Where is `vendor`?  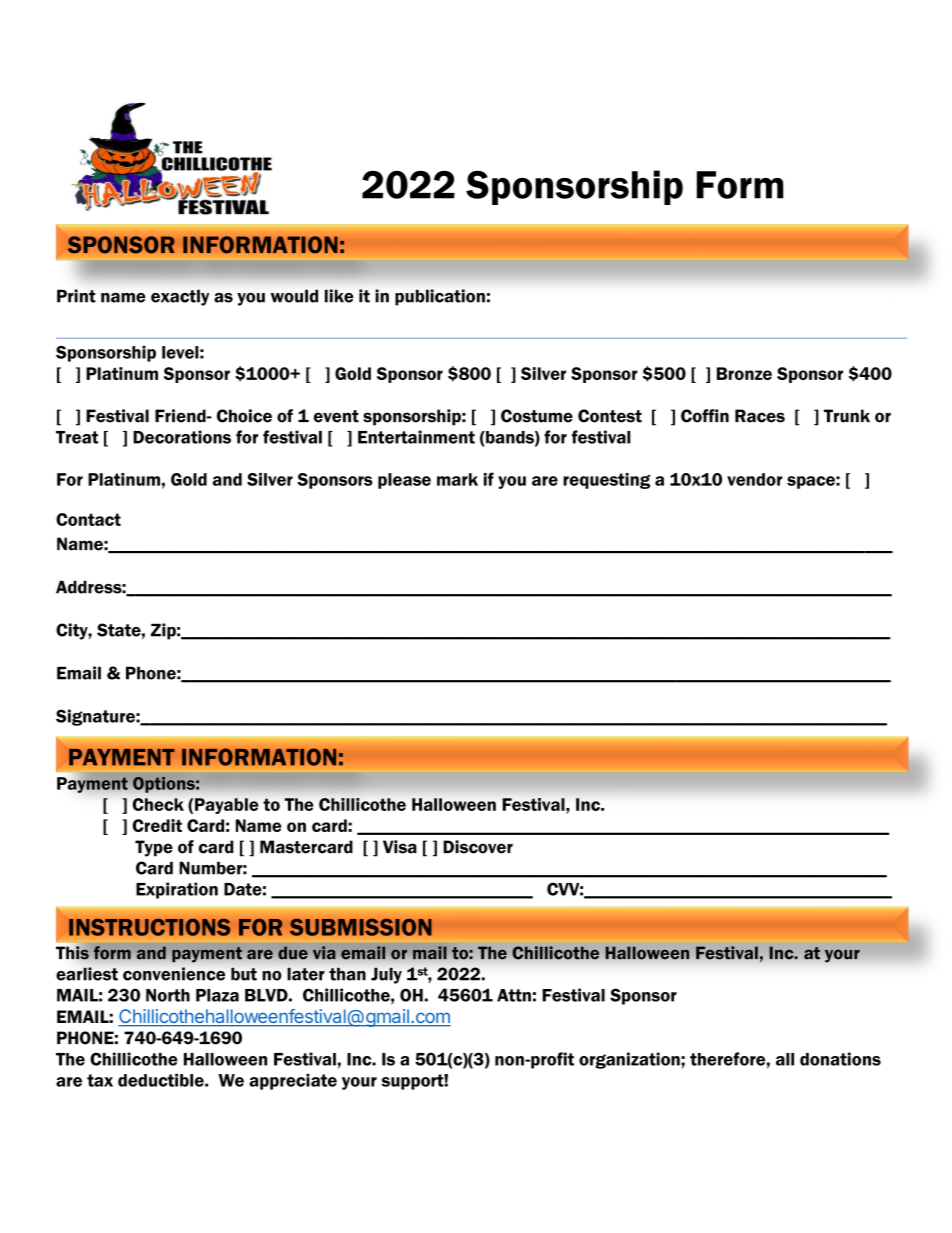 vendor is located at coordinates (755, 479).
